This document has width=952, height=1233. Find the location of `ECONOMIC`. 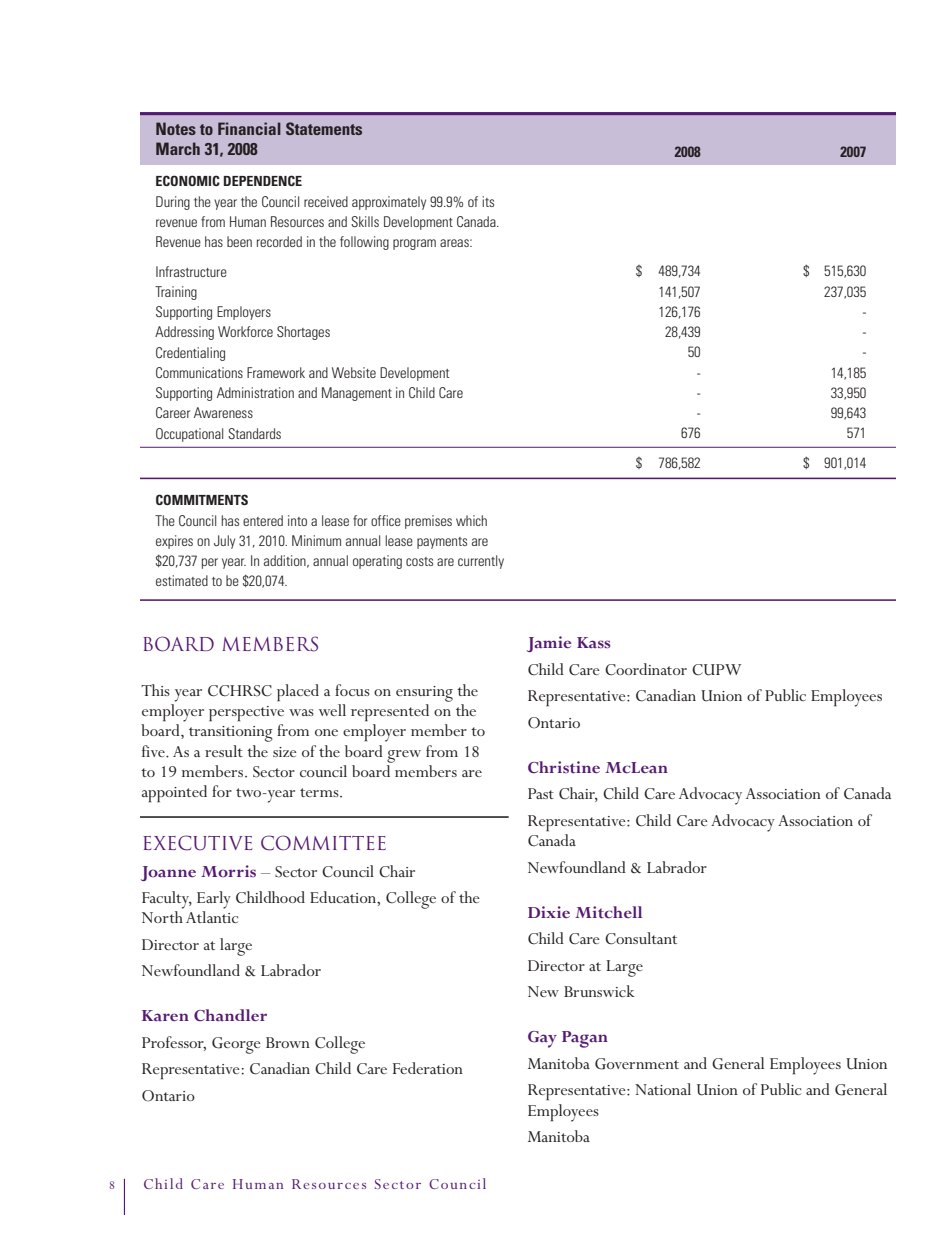

ECONOMIC is located at coordinates (188, 180).
